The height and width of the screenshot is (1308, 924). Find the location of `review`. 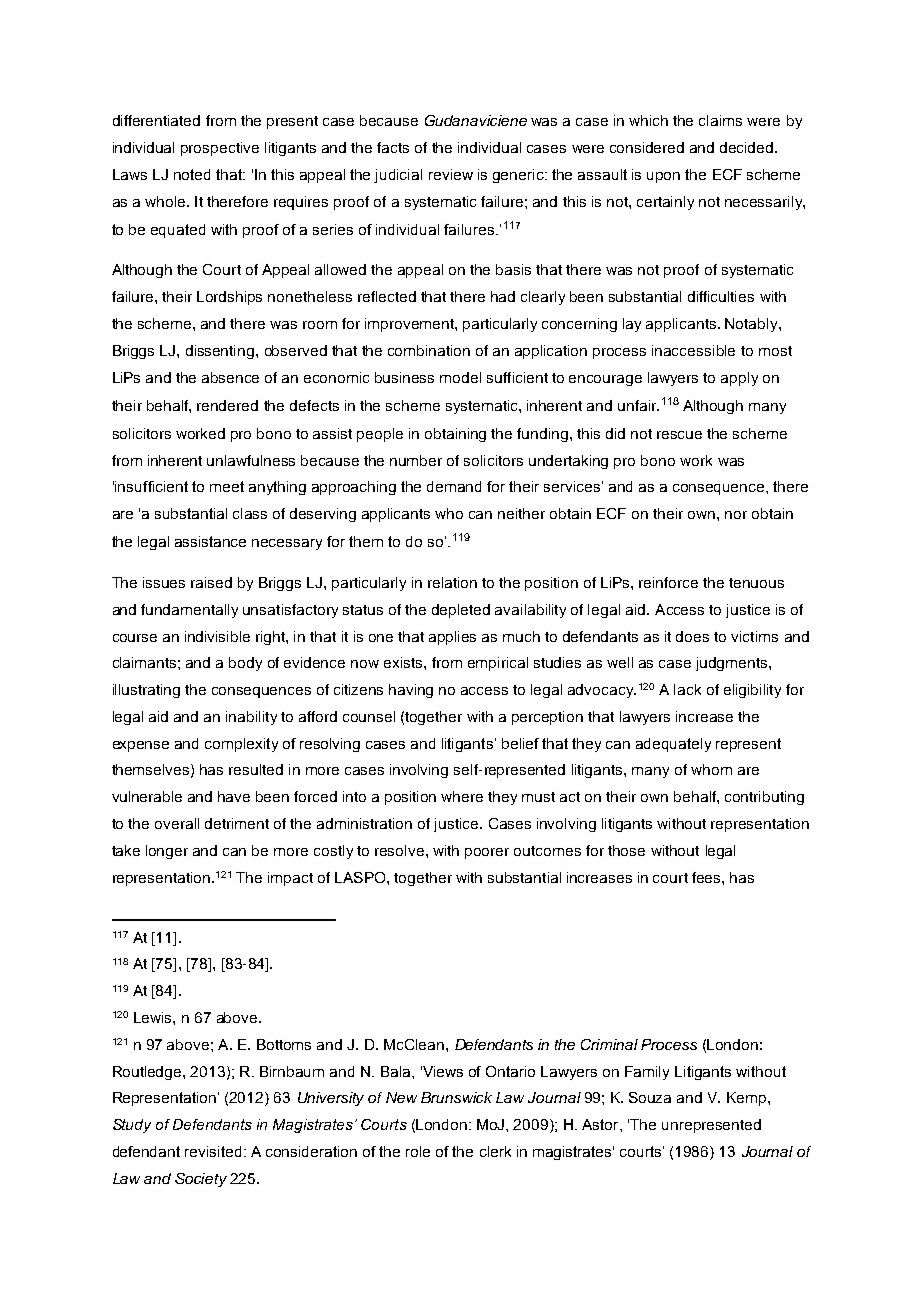

review is located at coordinates (451, 174).
